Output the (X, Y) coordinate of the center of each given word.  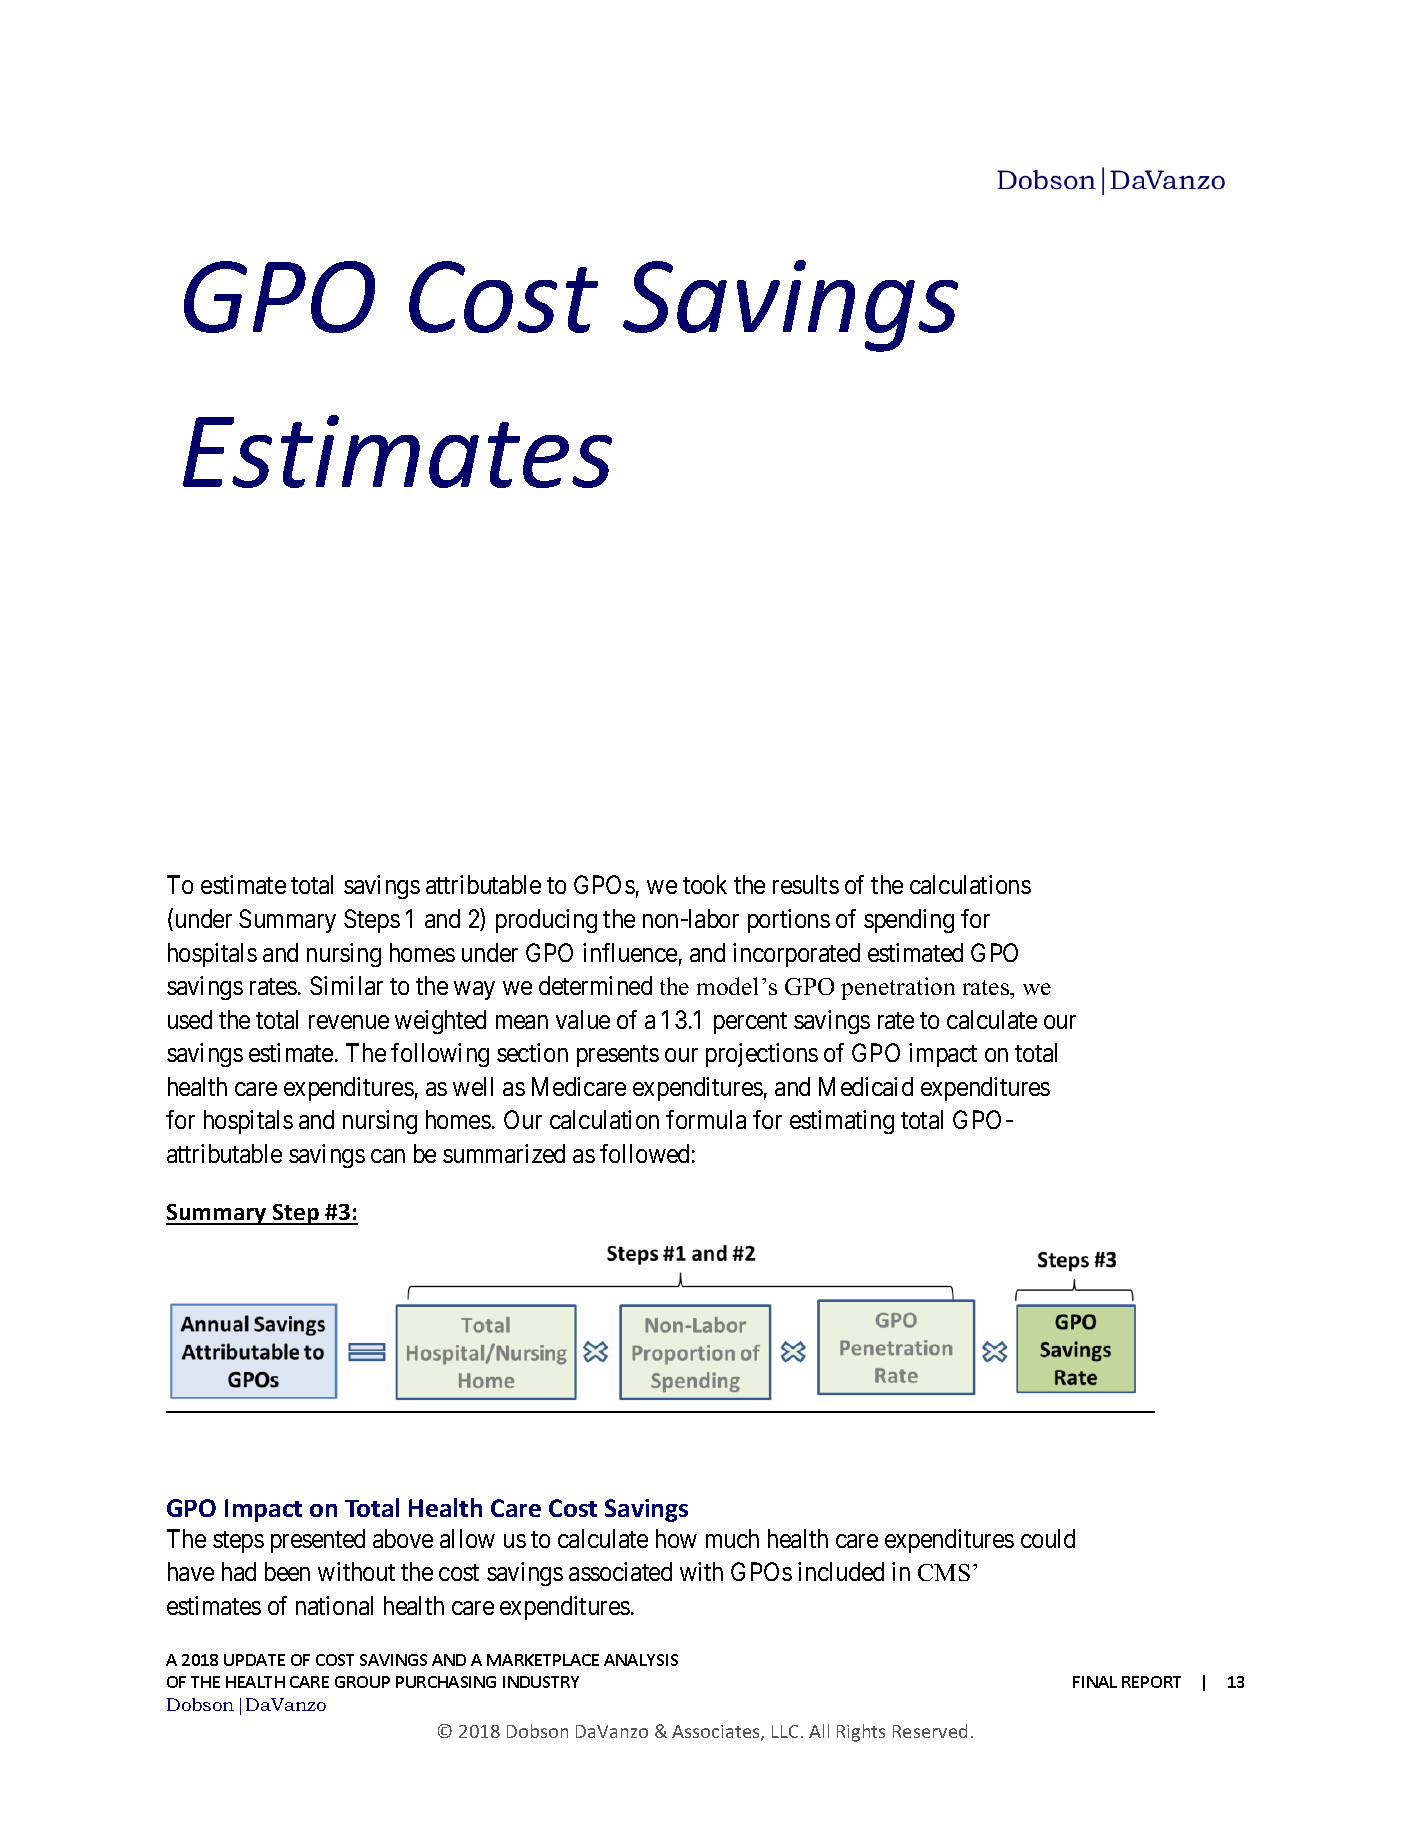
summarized (504, 1153)
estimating (842, 1122)
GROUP (362, 1682)
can (388, 1156)
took (705, 884)
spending (909, 921)
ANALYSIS (641, 1660)
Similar (346, 985)
